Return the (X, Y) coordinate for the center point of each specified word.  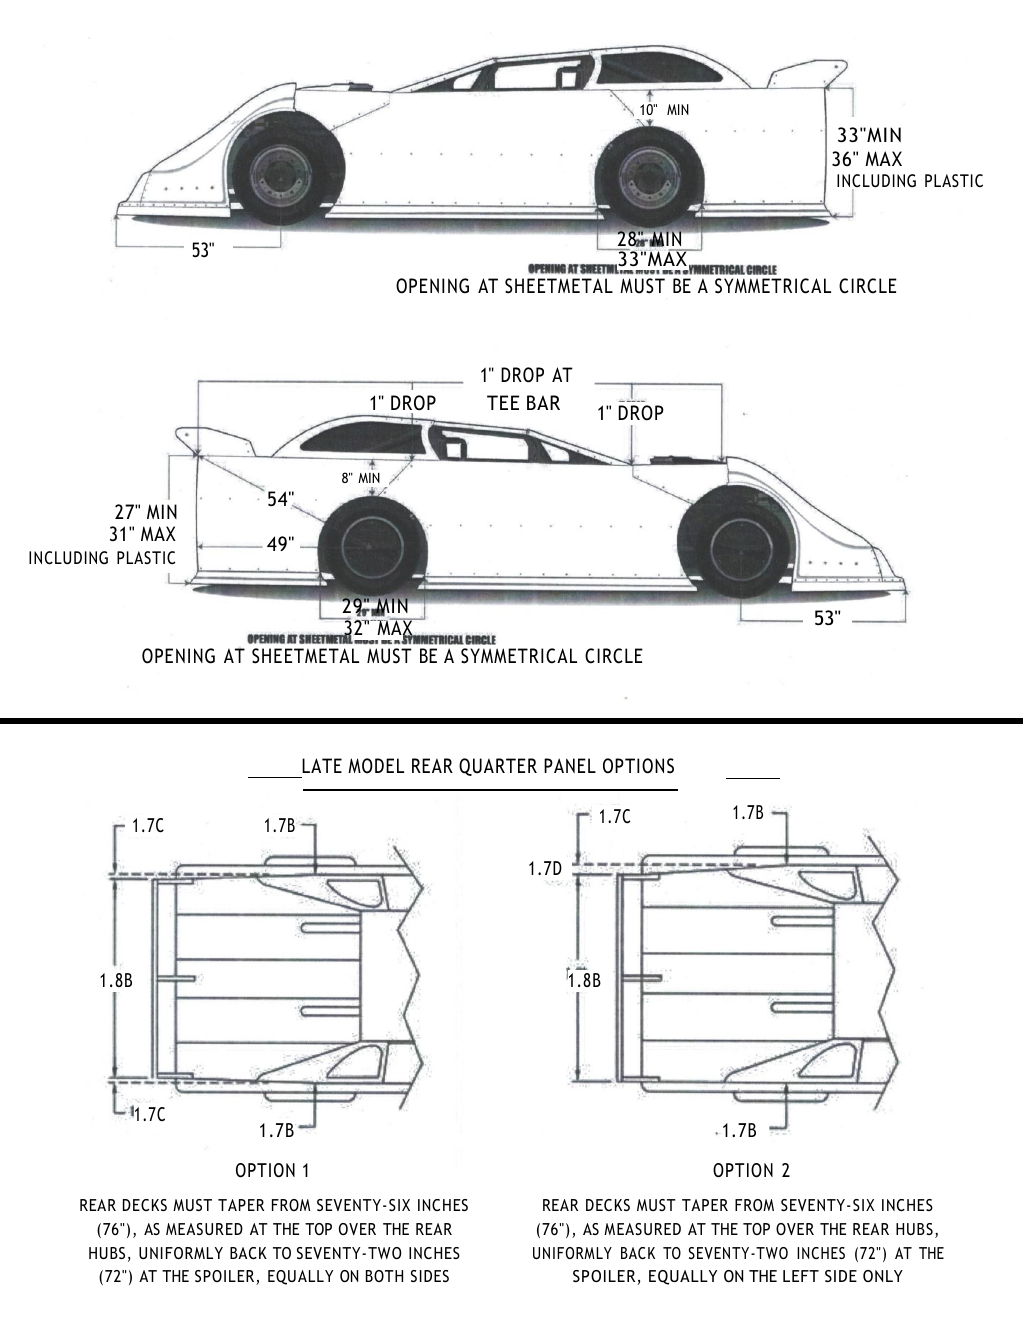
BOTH (384, 1276)
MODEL (376, 766)
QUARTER (498, 767)
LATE (322, 765)
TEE (503, 402)
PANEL (570, 765)
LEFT (801, 1276)
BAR (543, 402)
